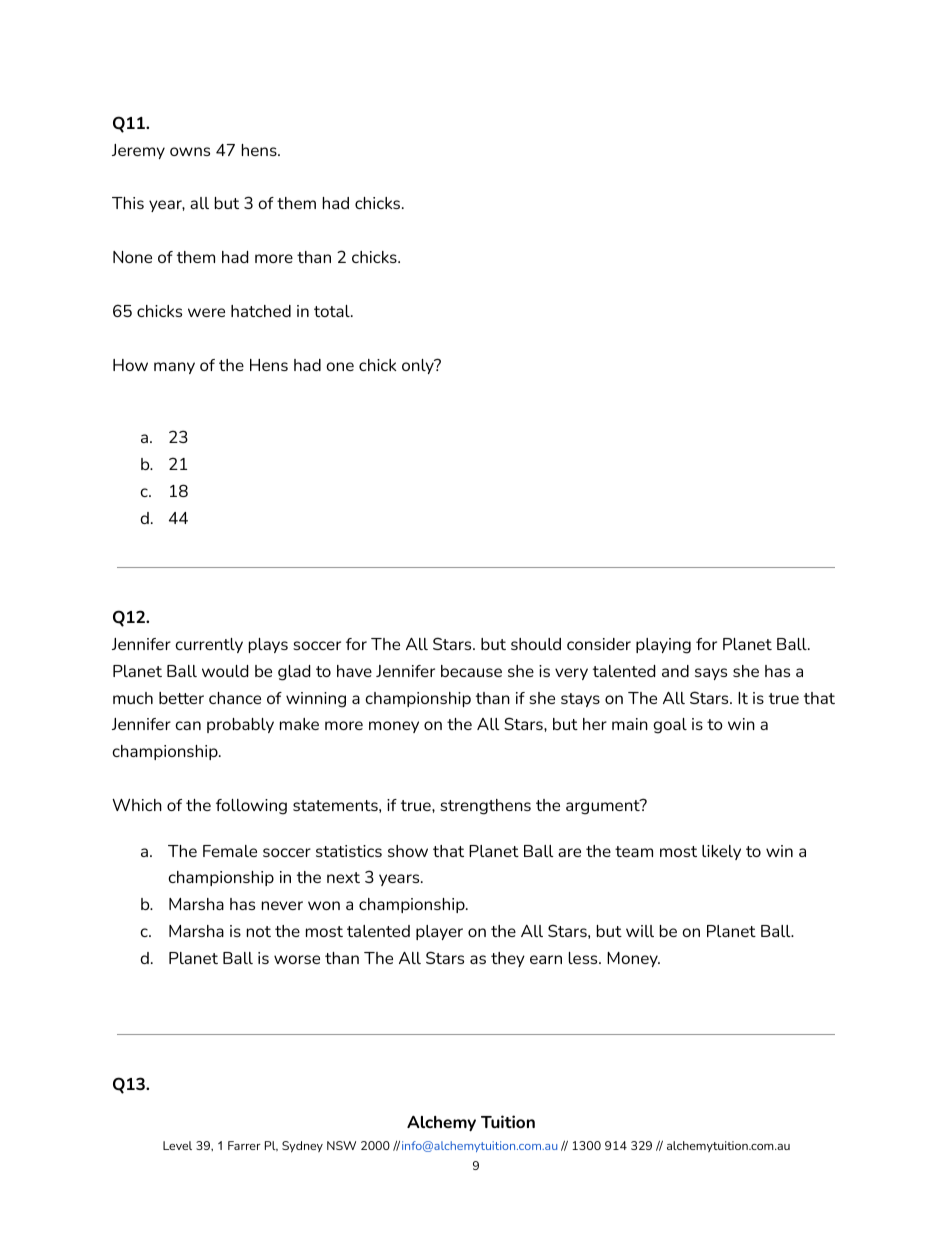 This image has width=952, height=1233. Describe the element at coordinates (177, 1145) in the image. I see `Level` at that location.
